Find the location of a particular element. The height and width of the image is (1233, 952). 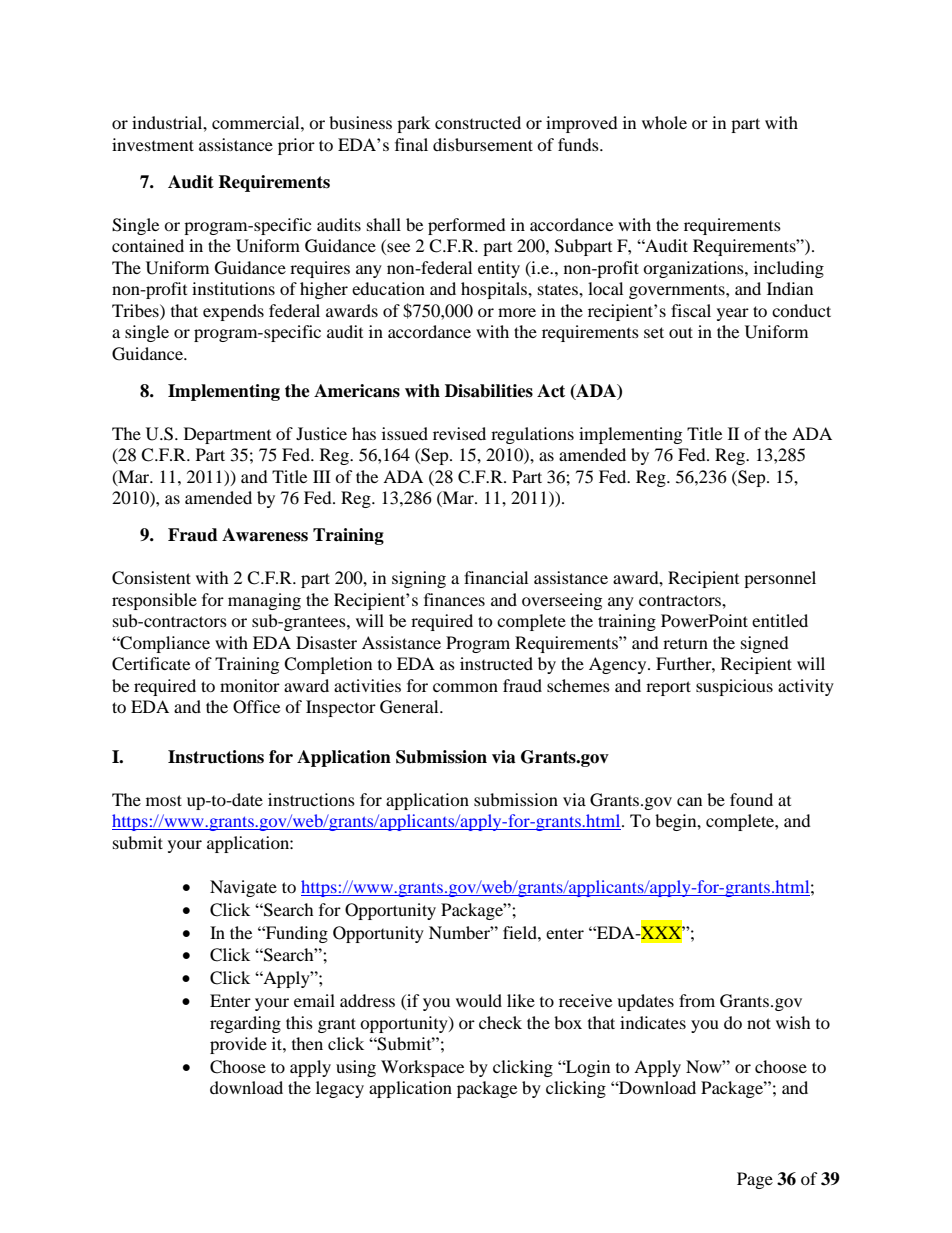

investment is located at coordinates (153, 144).
